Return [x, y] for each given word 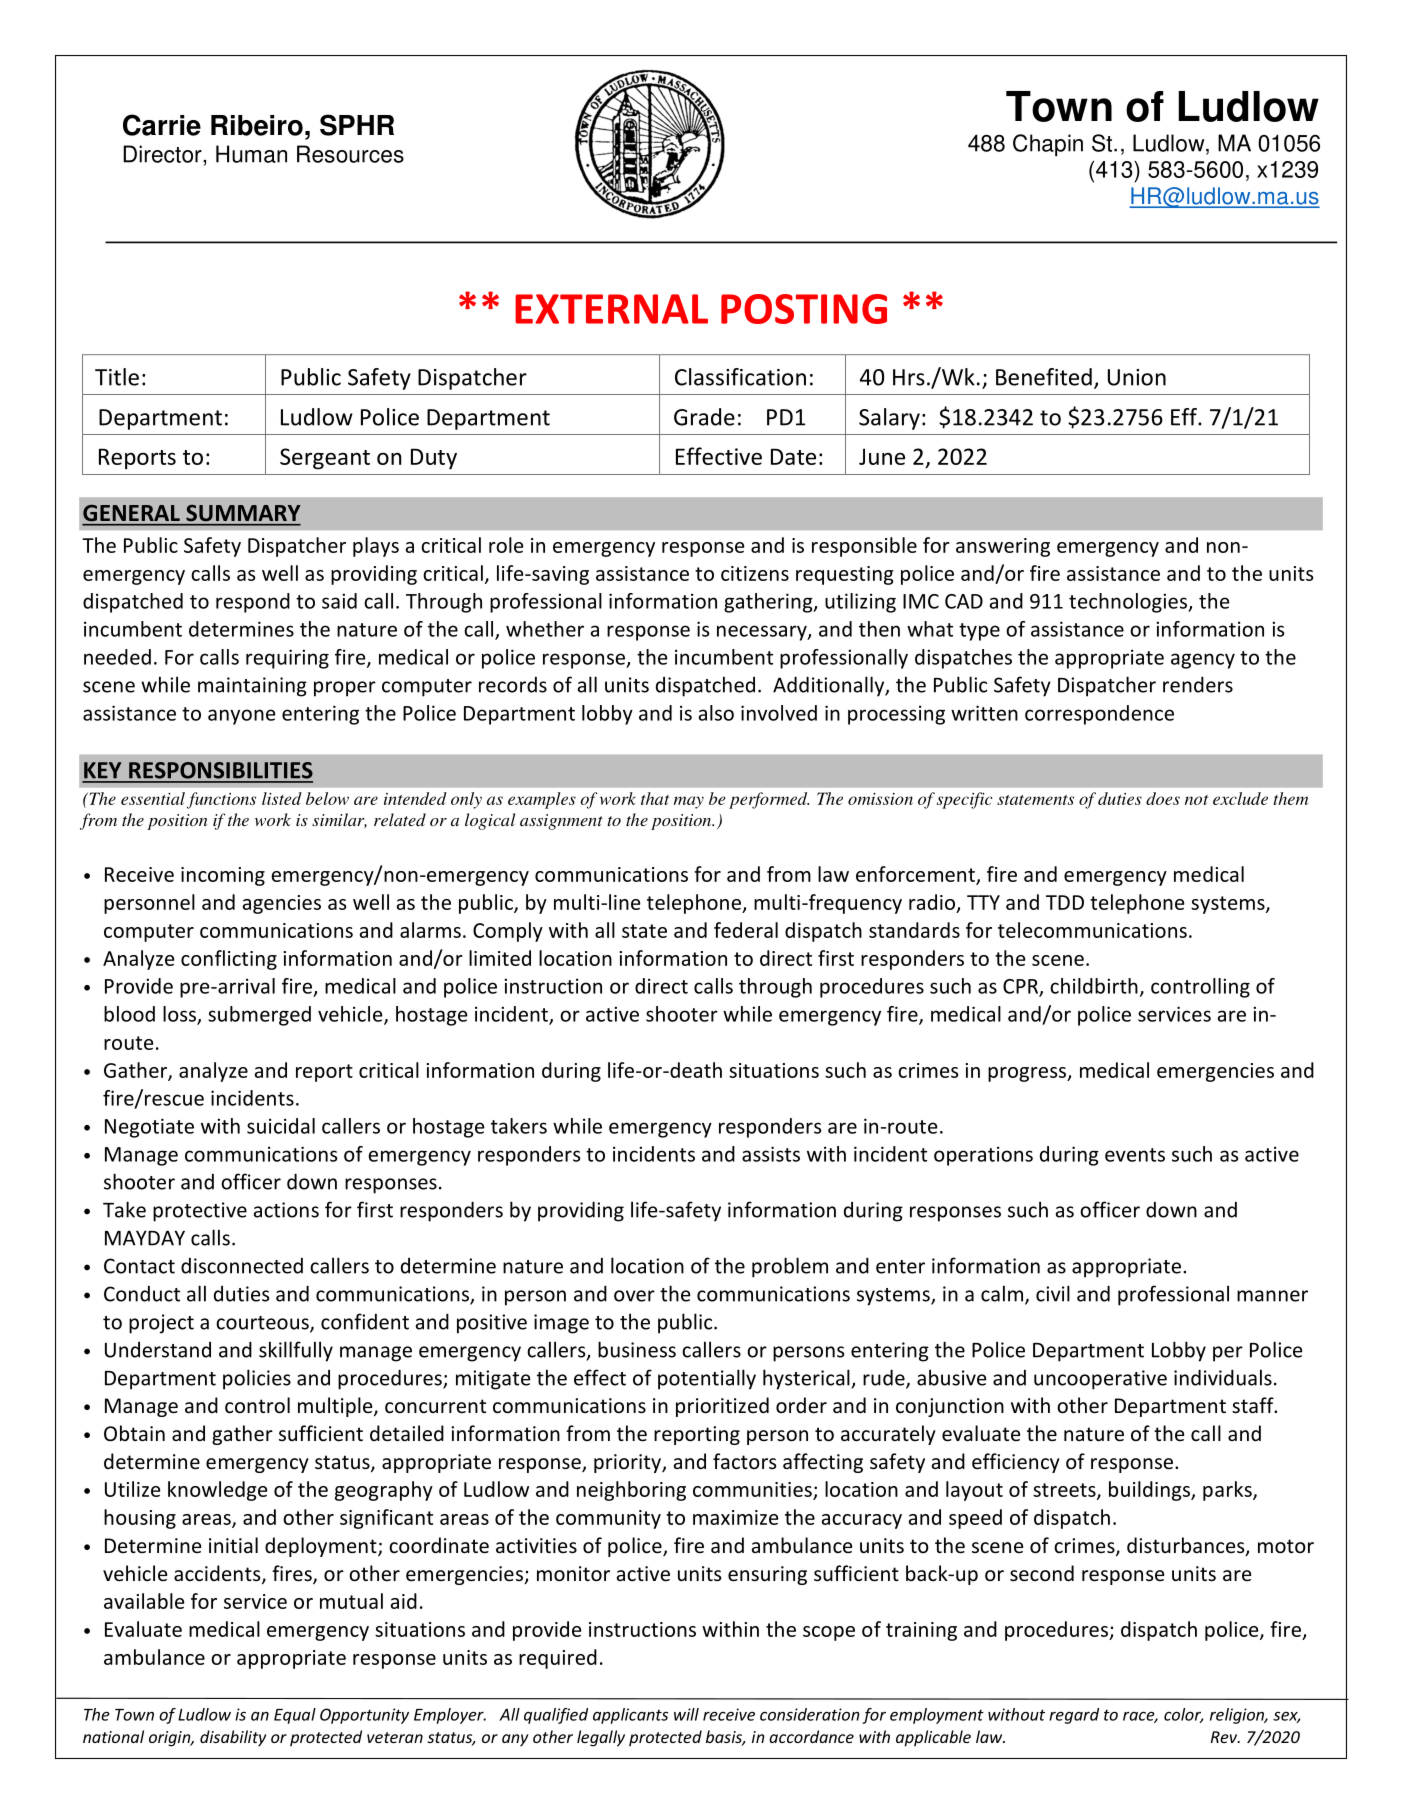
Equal [295, 1716]
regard [1074, 1716]
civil [1053, 1293]
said [339, 601]
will [686, 1714]
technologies [1129, 603]
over [634, 1296]
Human [251, 154]
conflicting [229, 960]
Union [1137, 377]
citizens [755, 573]
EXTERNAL [611, 309]
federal [746, 930]
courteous [263, 1324]
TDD [1065, 902]
